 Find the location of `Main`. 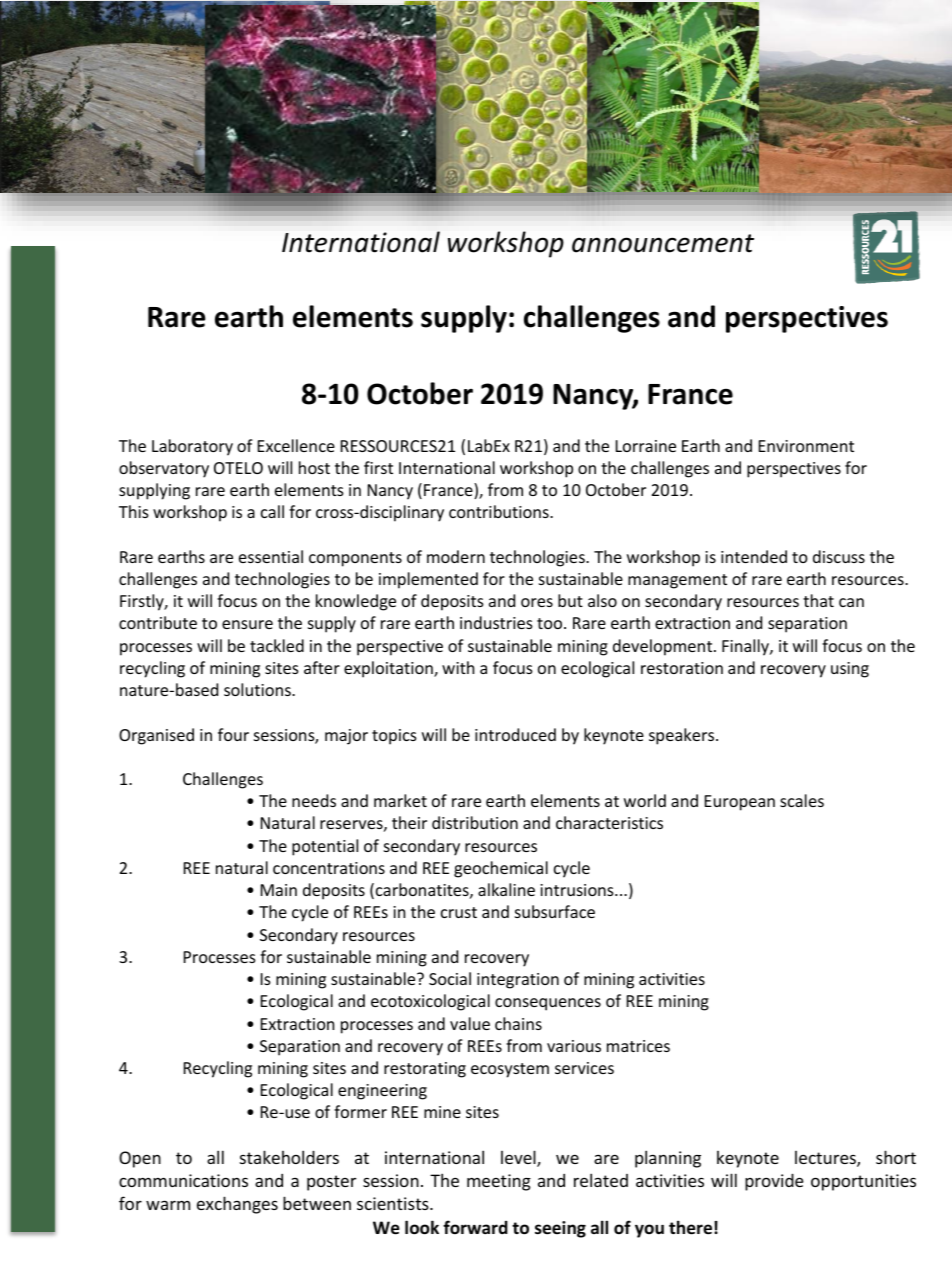

Main is located at coordinates (279, 890).
